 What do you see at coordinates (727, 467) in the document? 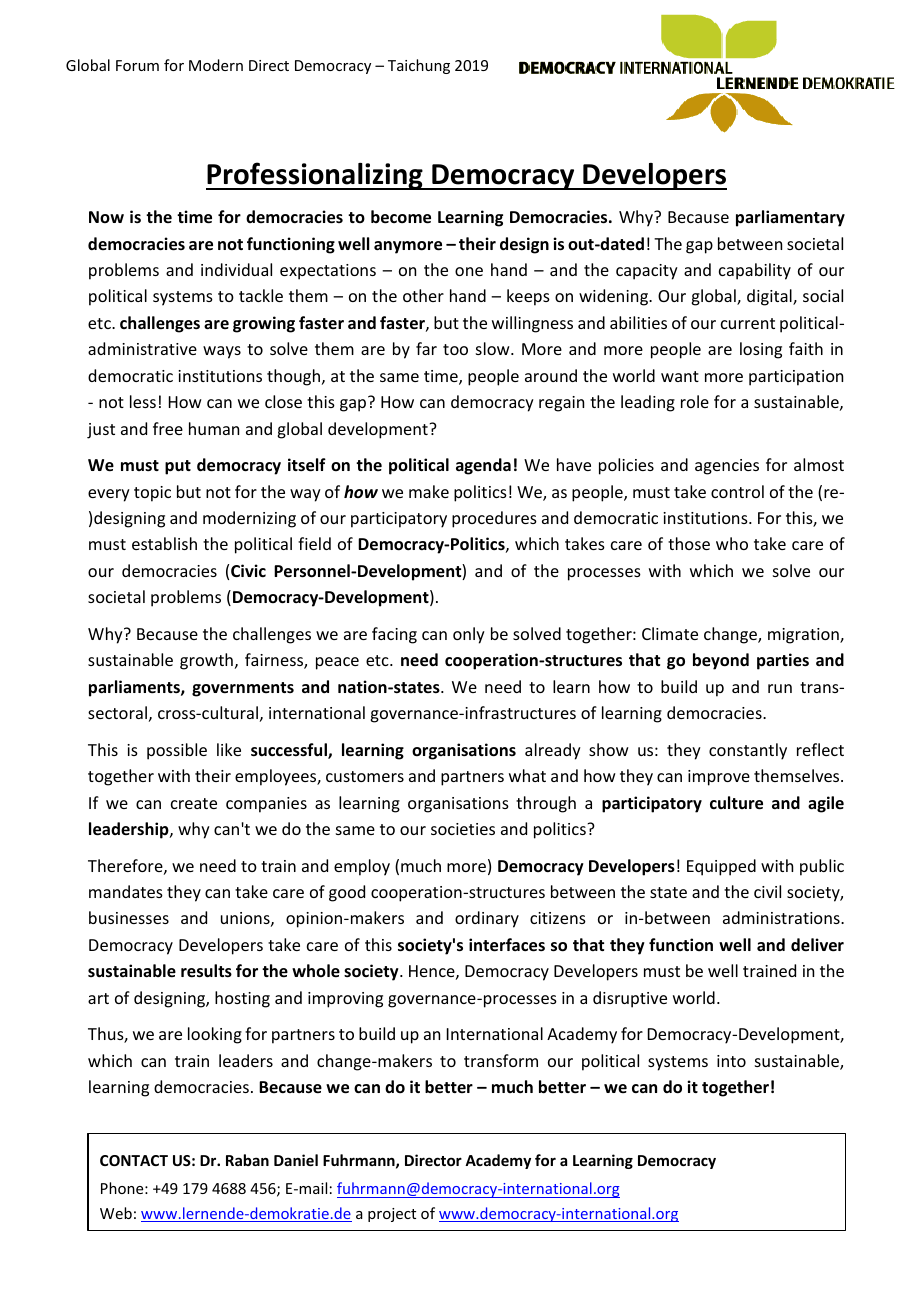
I see `agencies` at bounding box center [727, 467].
